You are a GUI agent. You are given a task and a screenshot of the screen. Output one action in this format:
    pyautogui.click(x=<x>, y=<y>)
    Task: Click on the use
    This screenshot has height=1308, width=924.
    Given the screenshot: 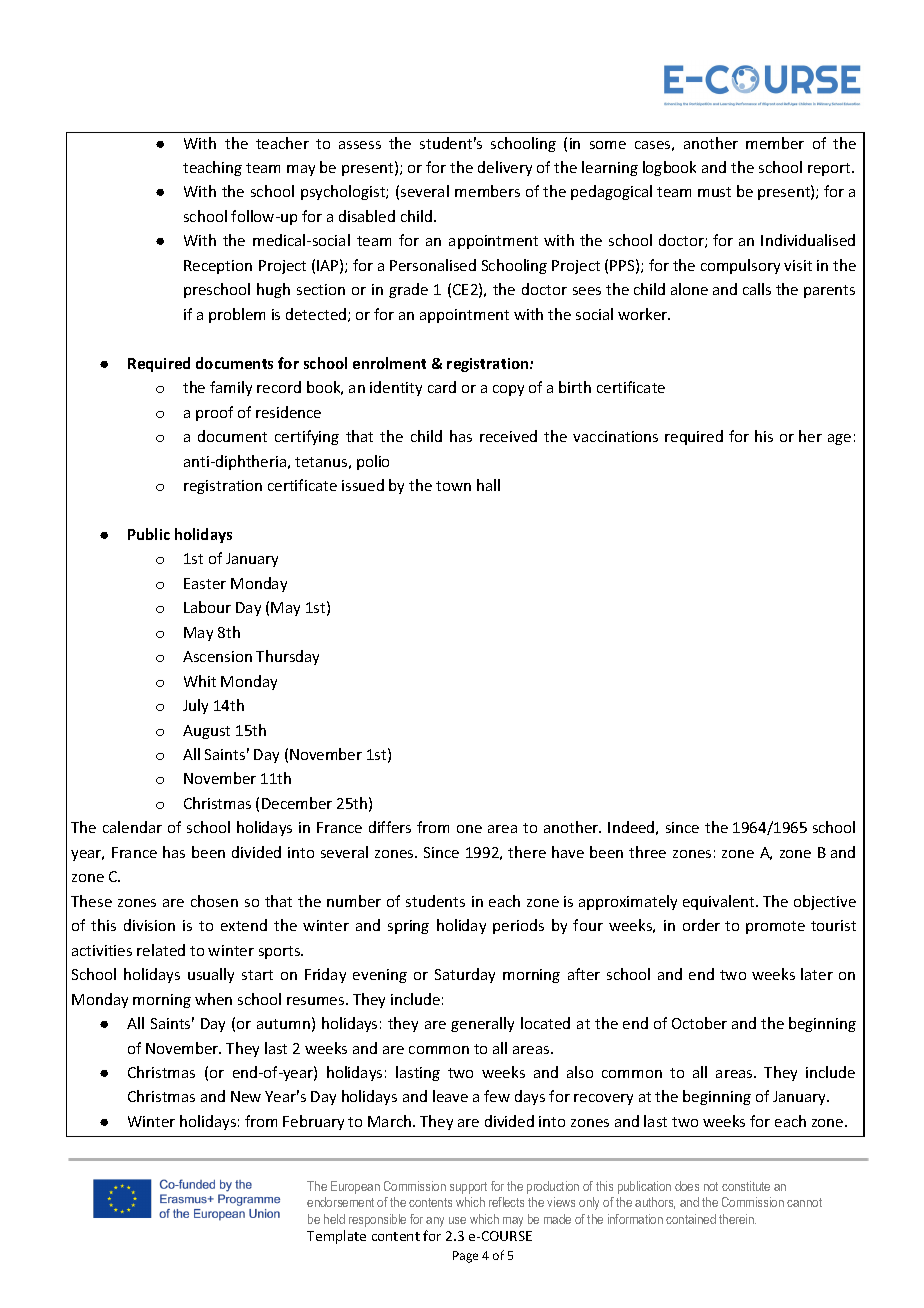 What is the action you would take?
    pyautogui.click(x=457, y=1220)
